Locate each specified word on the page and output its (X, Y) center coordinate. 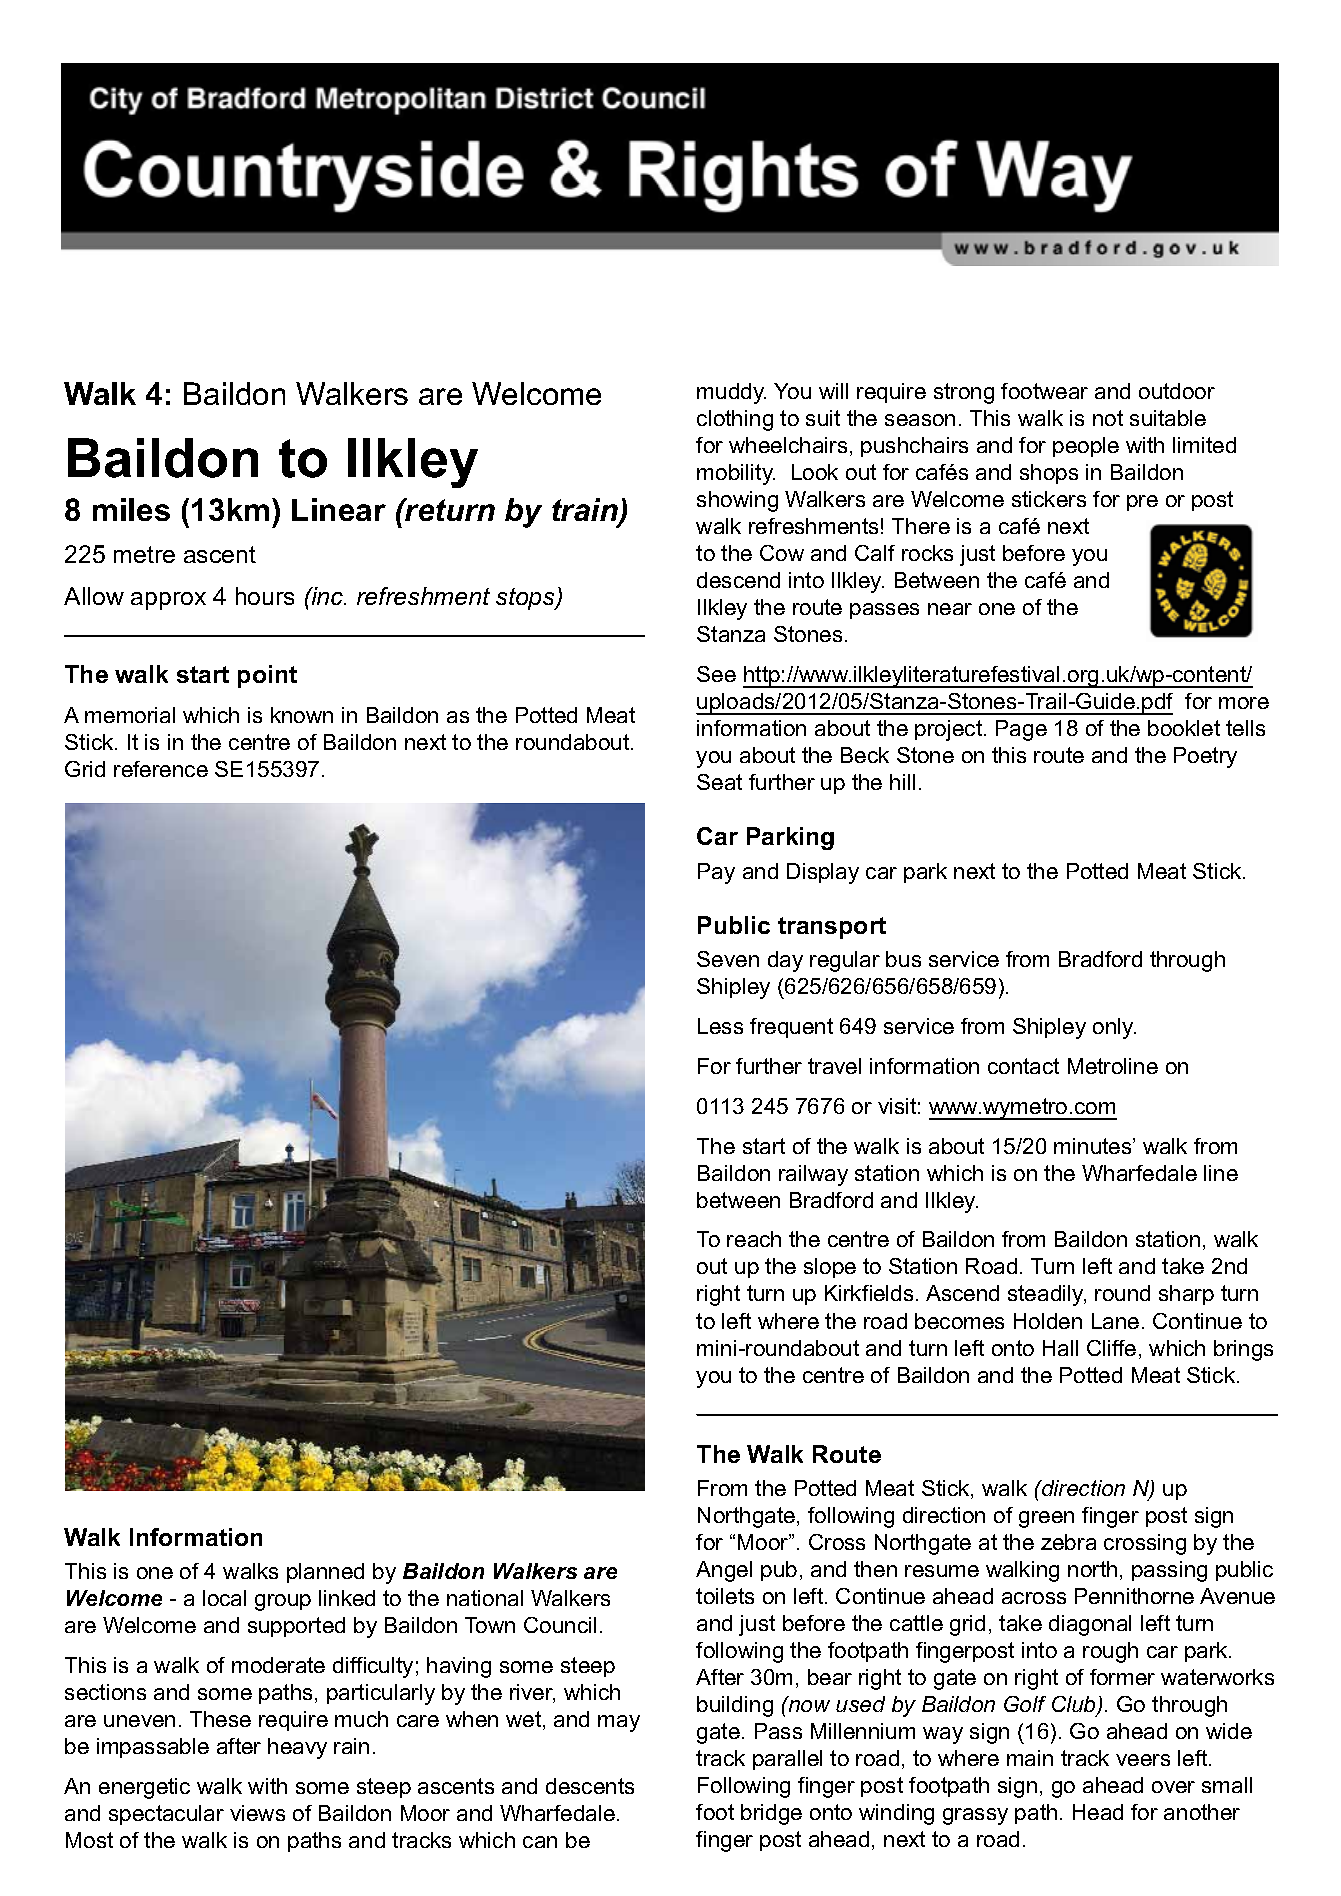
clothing (735, 420)
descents (590, 1786)
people (1086, 447)
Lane (1115, 1321)
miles (131, 509)
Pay (716, 873)
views (257, 1813)
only (1114, 1028)
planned (325, 1573)
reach (754, 1239)
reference (161, 769)
